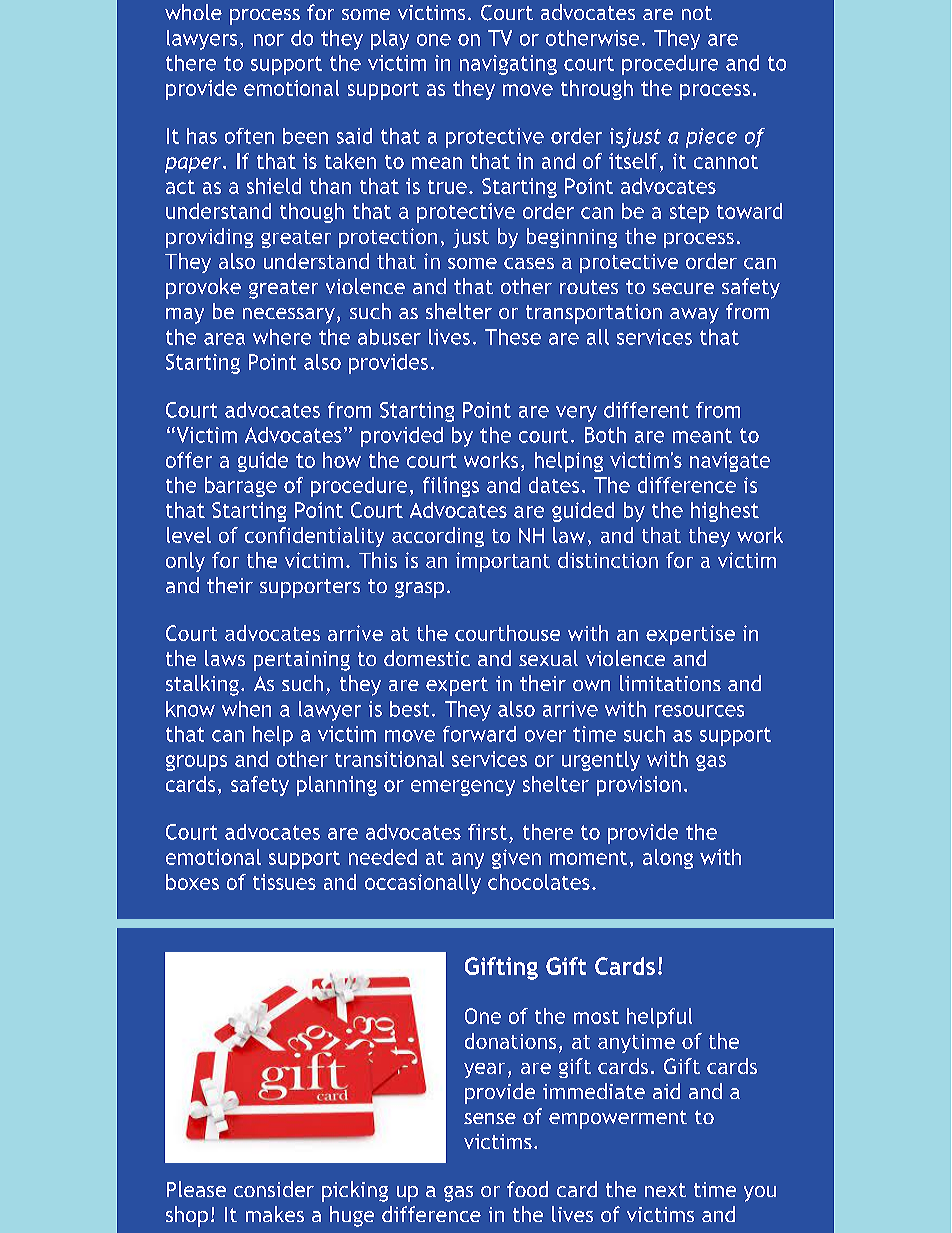  Describe the element at coordinates (419, 590) in the screenshot. I see `grasp` at that location.
